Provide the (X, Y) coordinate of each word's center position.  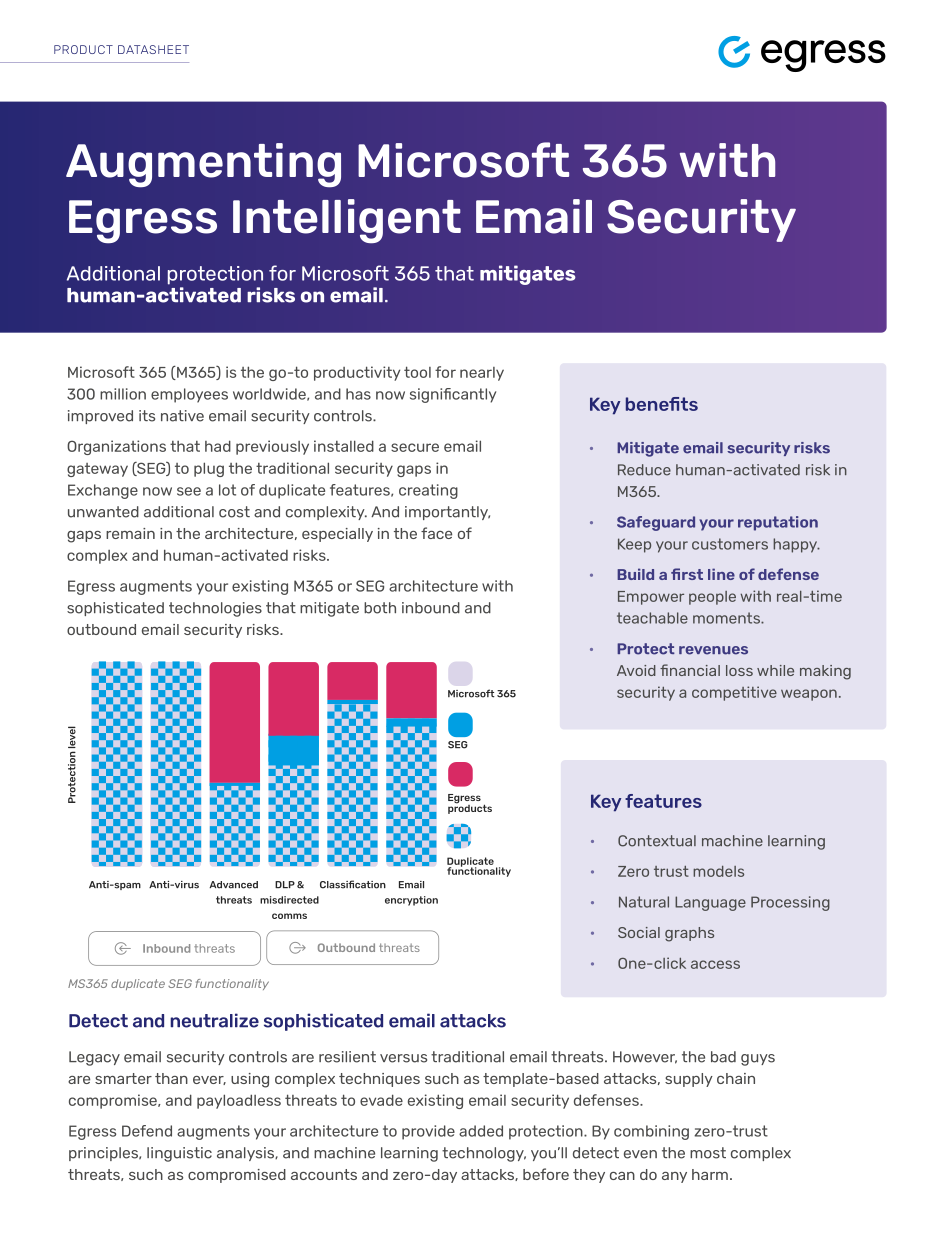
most (708, 1153)
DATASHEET (153, 49)
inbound (431, 608)
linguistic (179, 1154)
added (481, 1131)
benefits (662, 404)
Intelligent (347, 221)
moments (727, 618)
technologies (215, 609)
